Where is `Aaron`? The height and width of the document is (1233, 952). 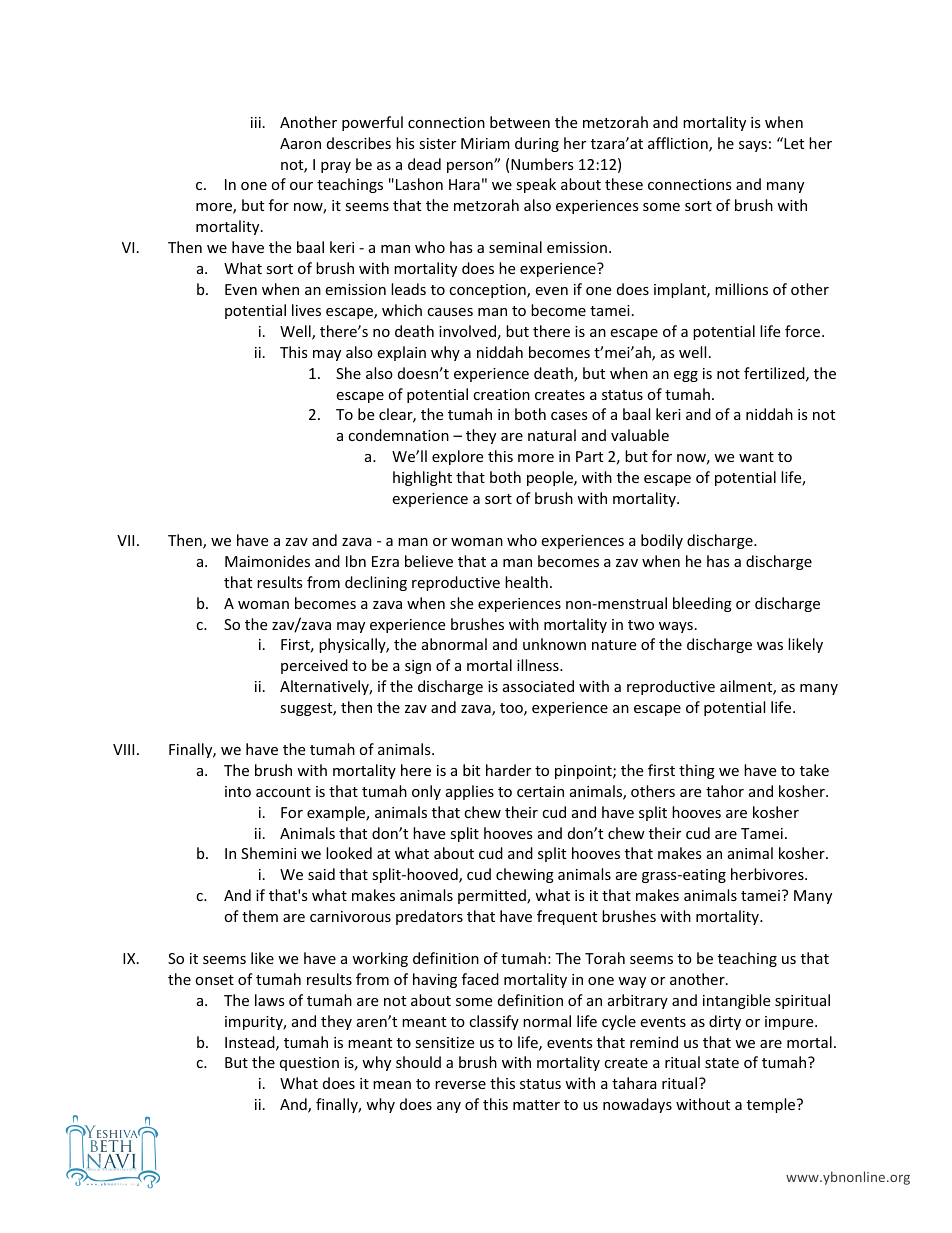 Aaron is located at coordinates (300, 143).
